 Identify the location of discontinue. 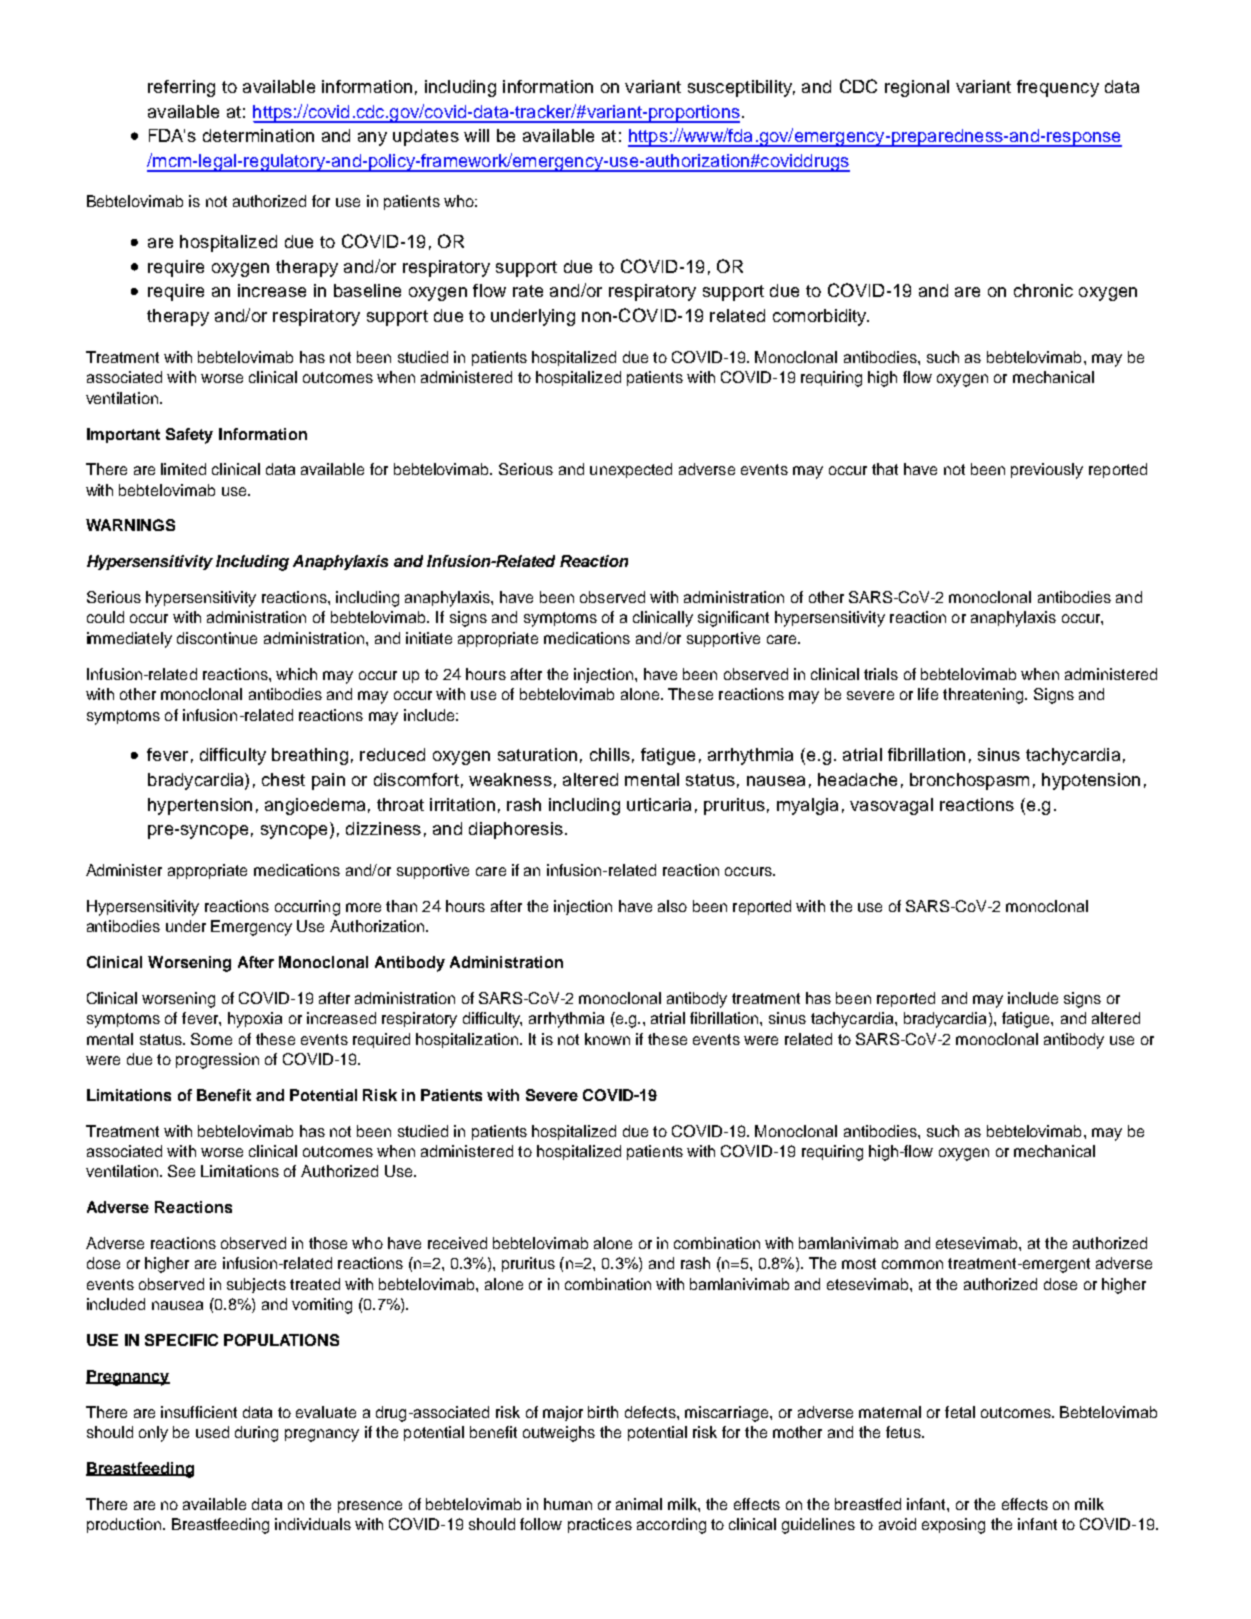
(217, 638).
